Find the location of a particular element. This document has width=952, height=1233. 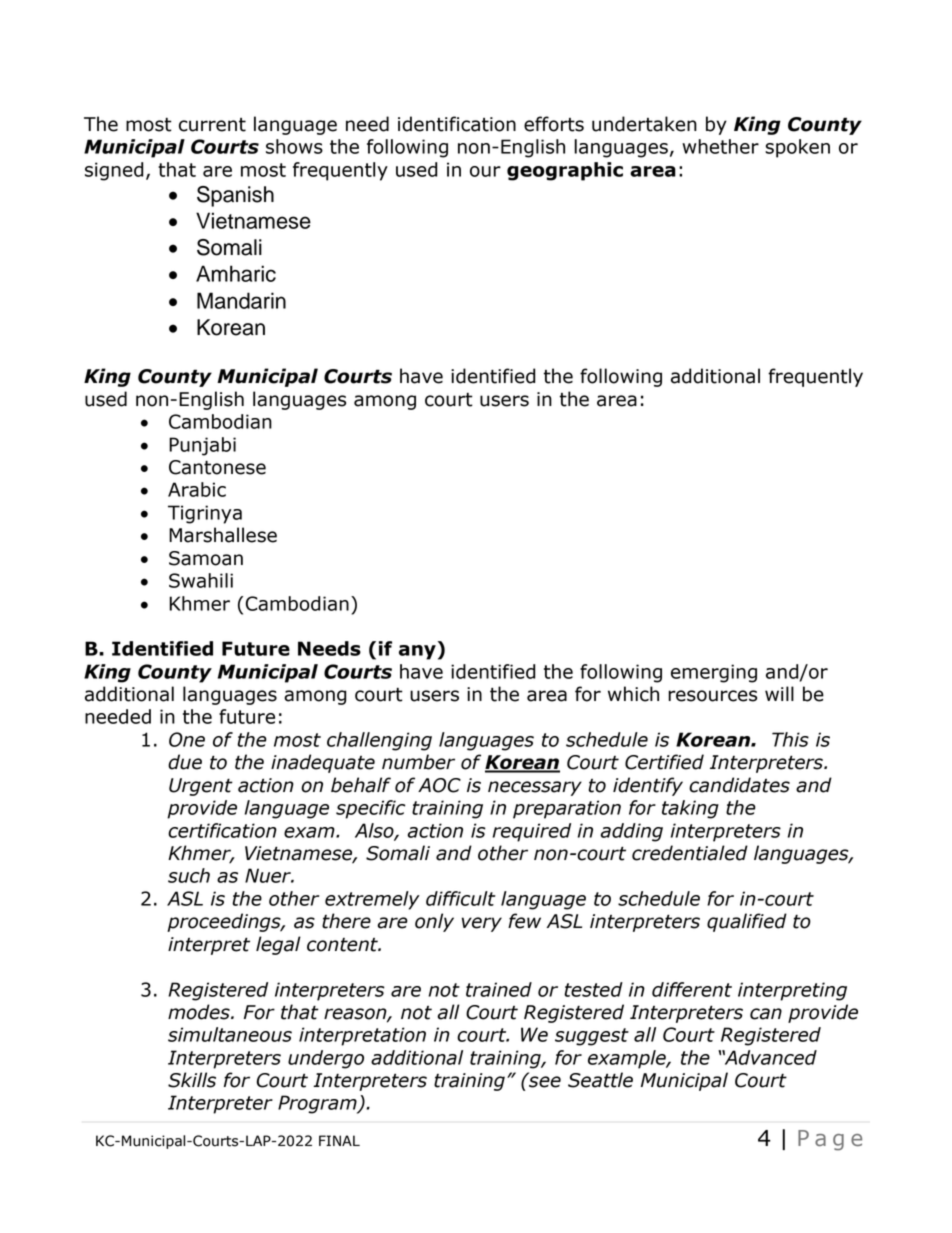

identification is located at coordinates (457, 124).
